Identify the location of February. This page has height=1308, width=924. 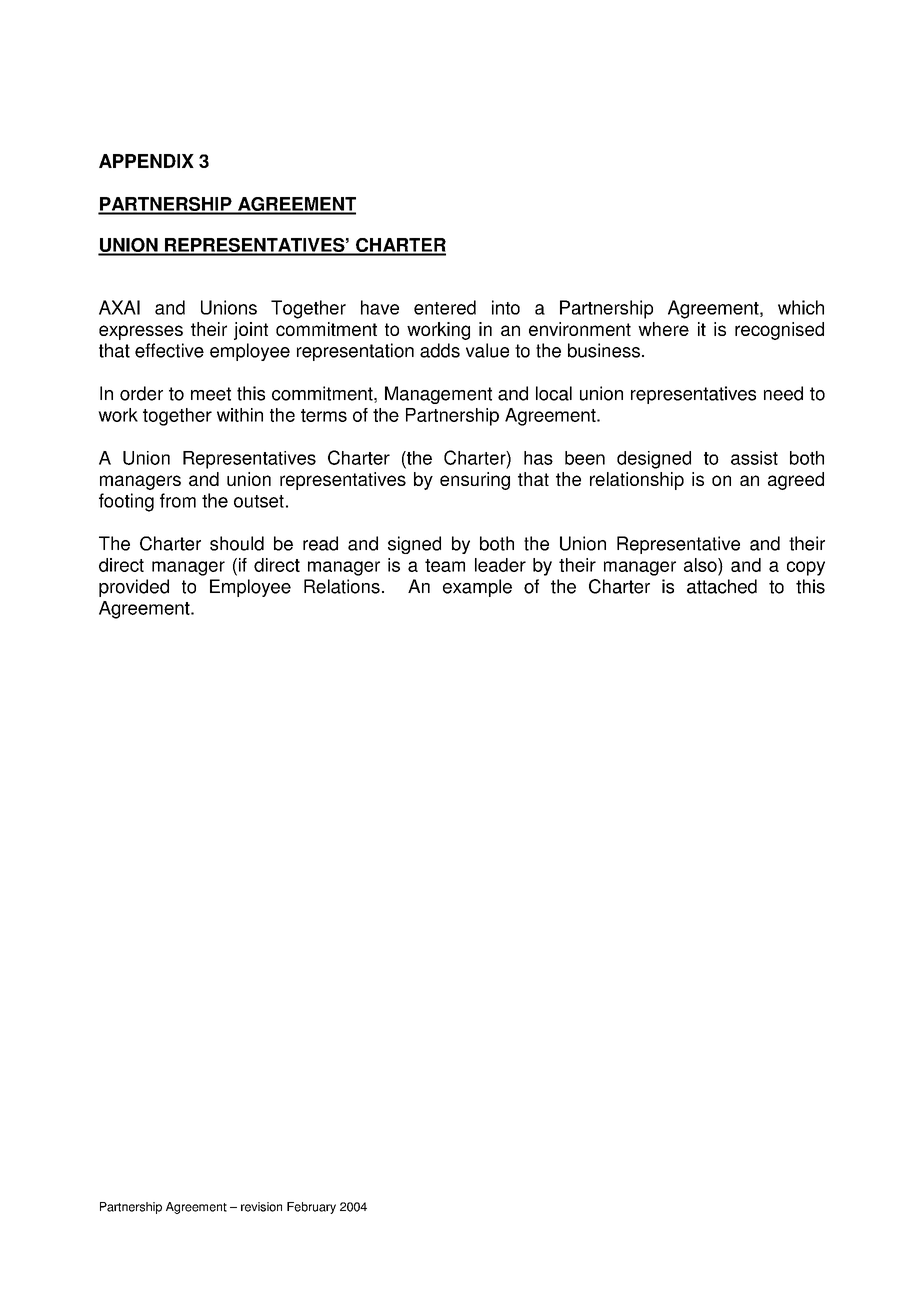
(311, 1208).
